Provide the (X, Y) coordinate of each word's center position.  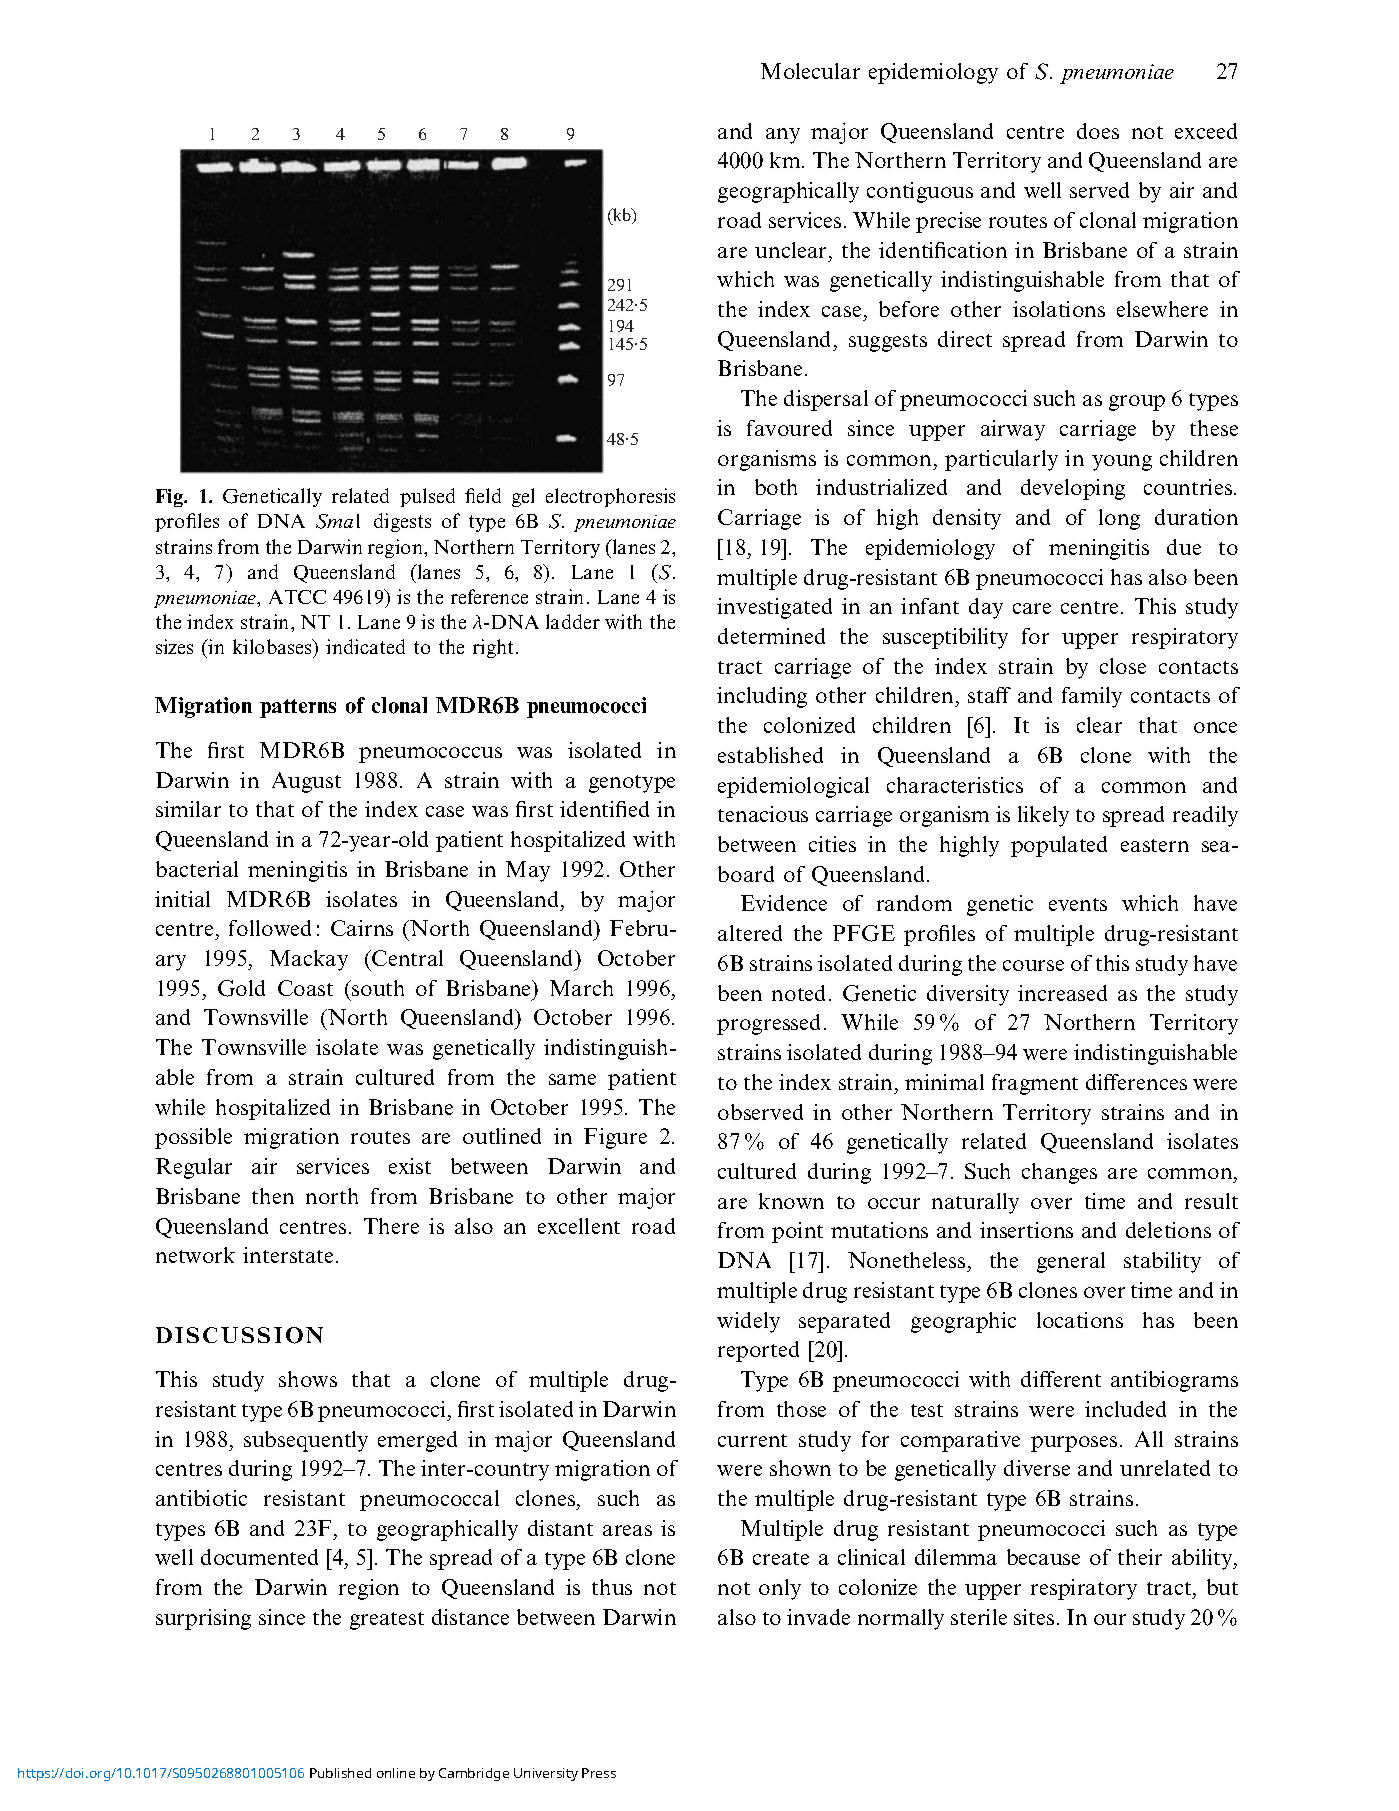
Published (340, 1773)
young (1122, 463)
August (306, 782)
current (752, 1440)
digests (402, 522)
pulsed (427, 497)
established (770, 755)
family (1092, 697)
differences (1136, 1082)
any (783, 136)
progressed (768, 1024)
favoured (789, 428)
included (1125, 1409)
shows (308, 1379)
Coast (305, 988)
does (1098, 131)
